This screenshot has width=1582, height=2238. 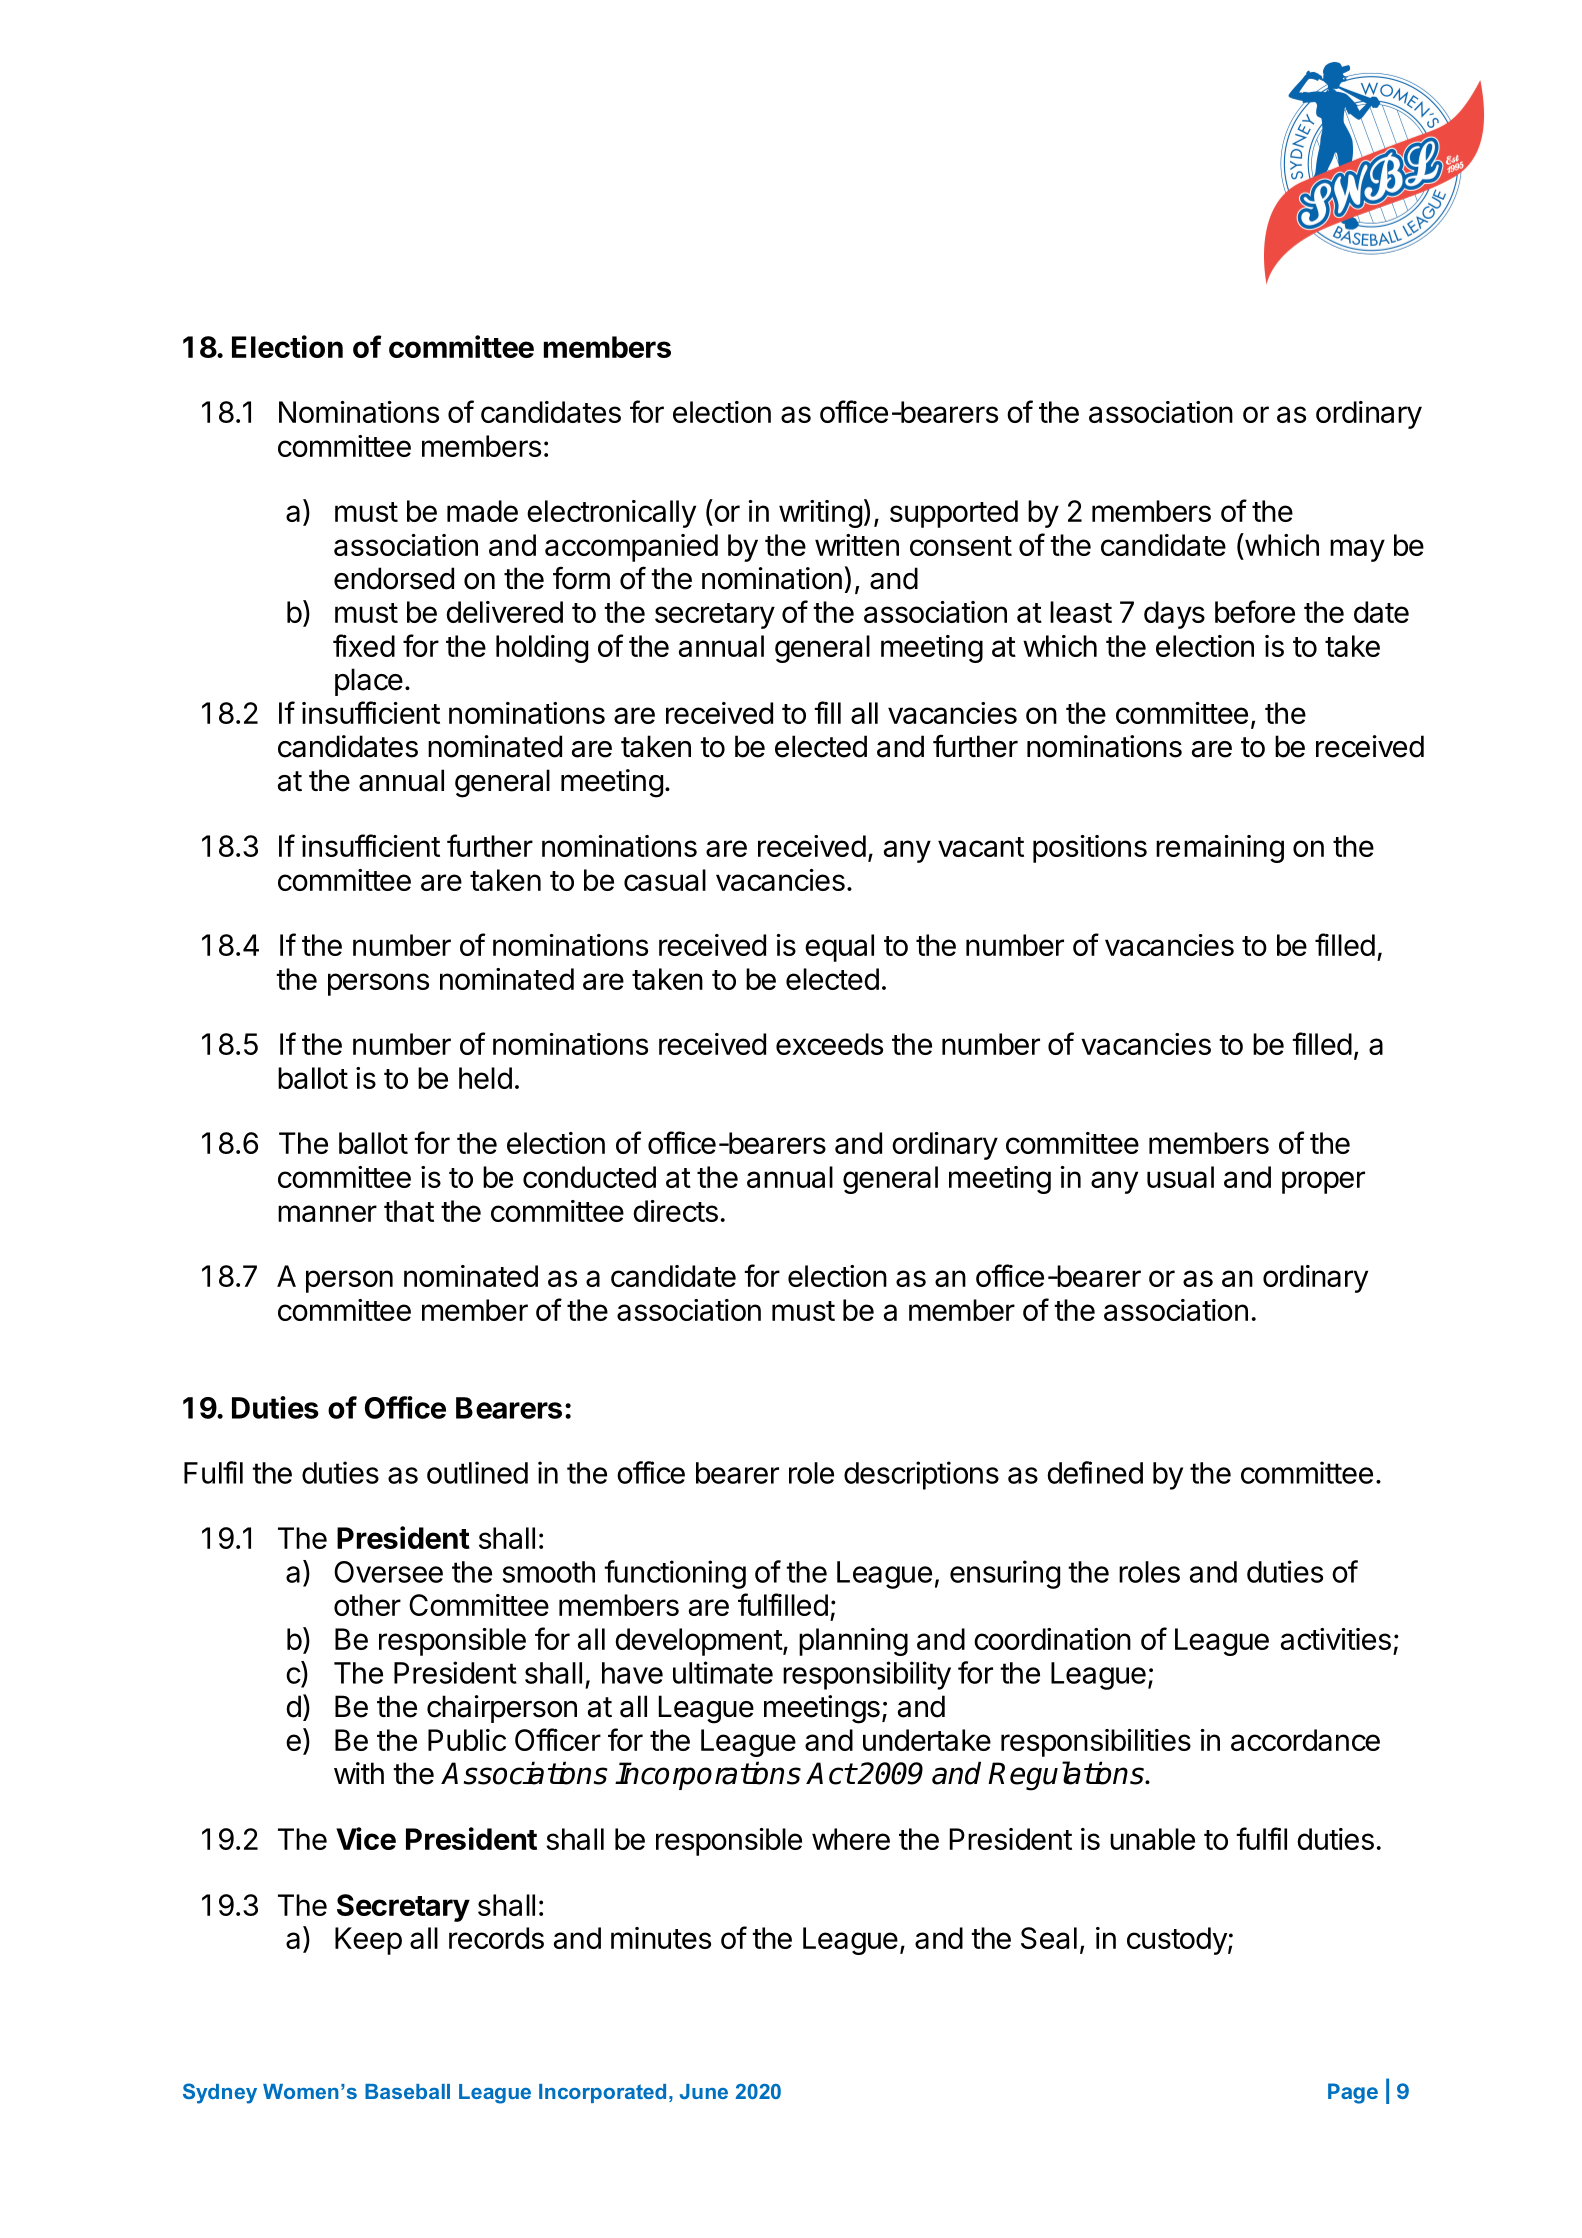 What do you see at coordinates (1353, 2093) in the screenshot?
I see `Page` at bounding box center [1353, 2093].
